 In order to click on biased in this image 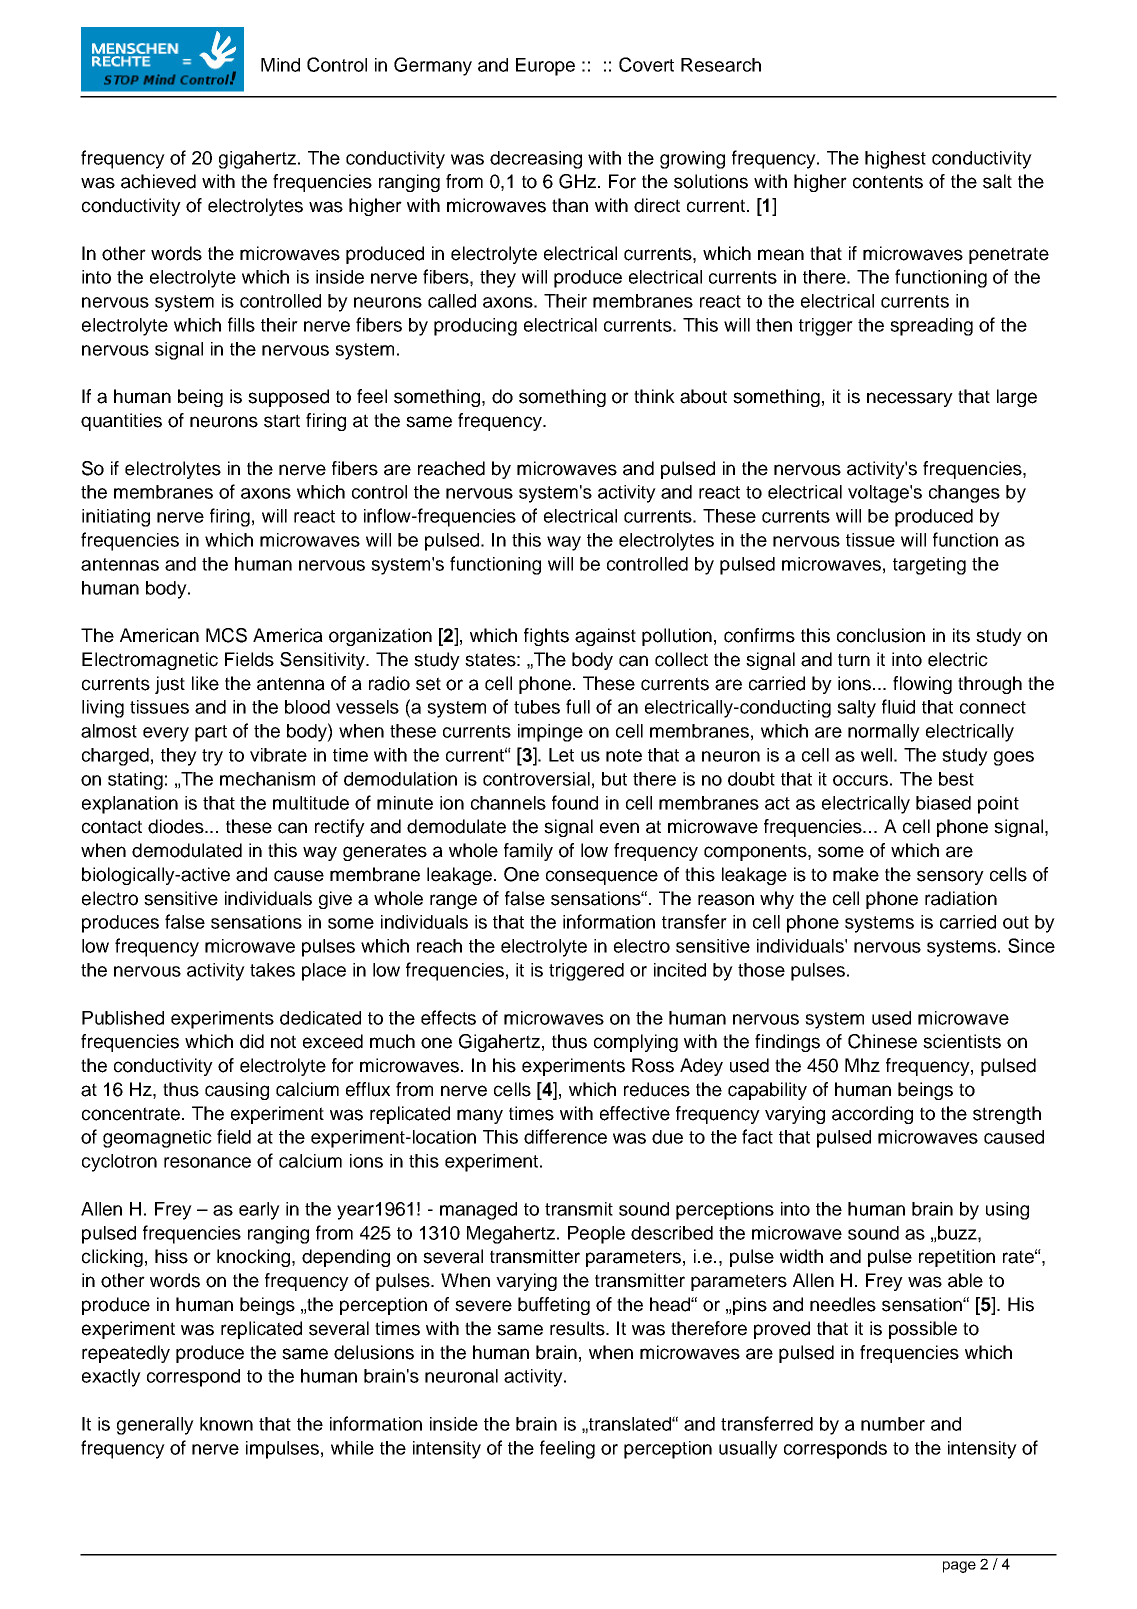, I will do `click(943, 803)`.
